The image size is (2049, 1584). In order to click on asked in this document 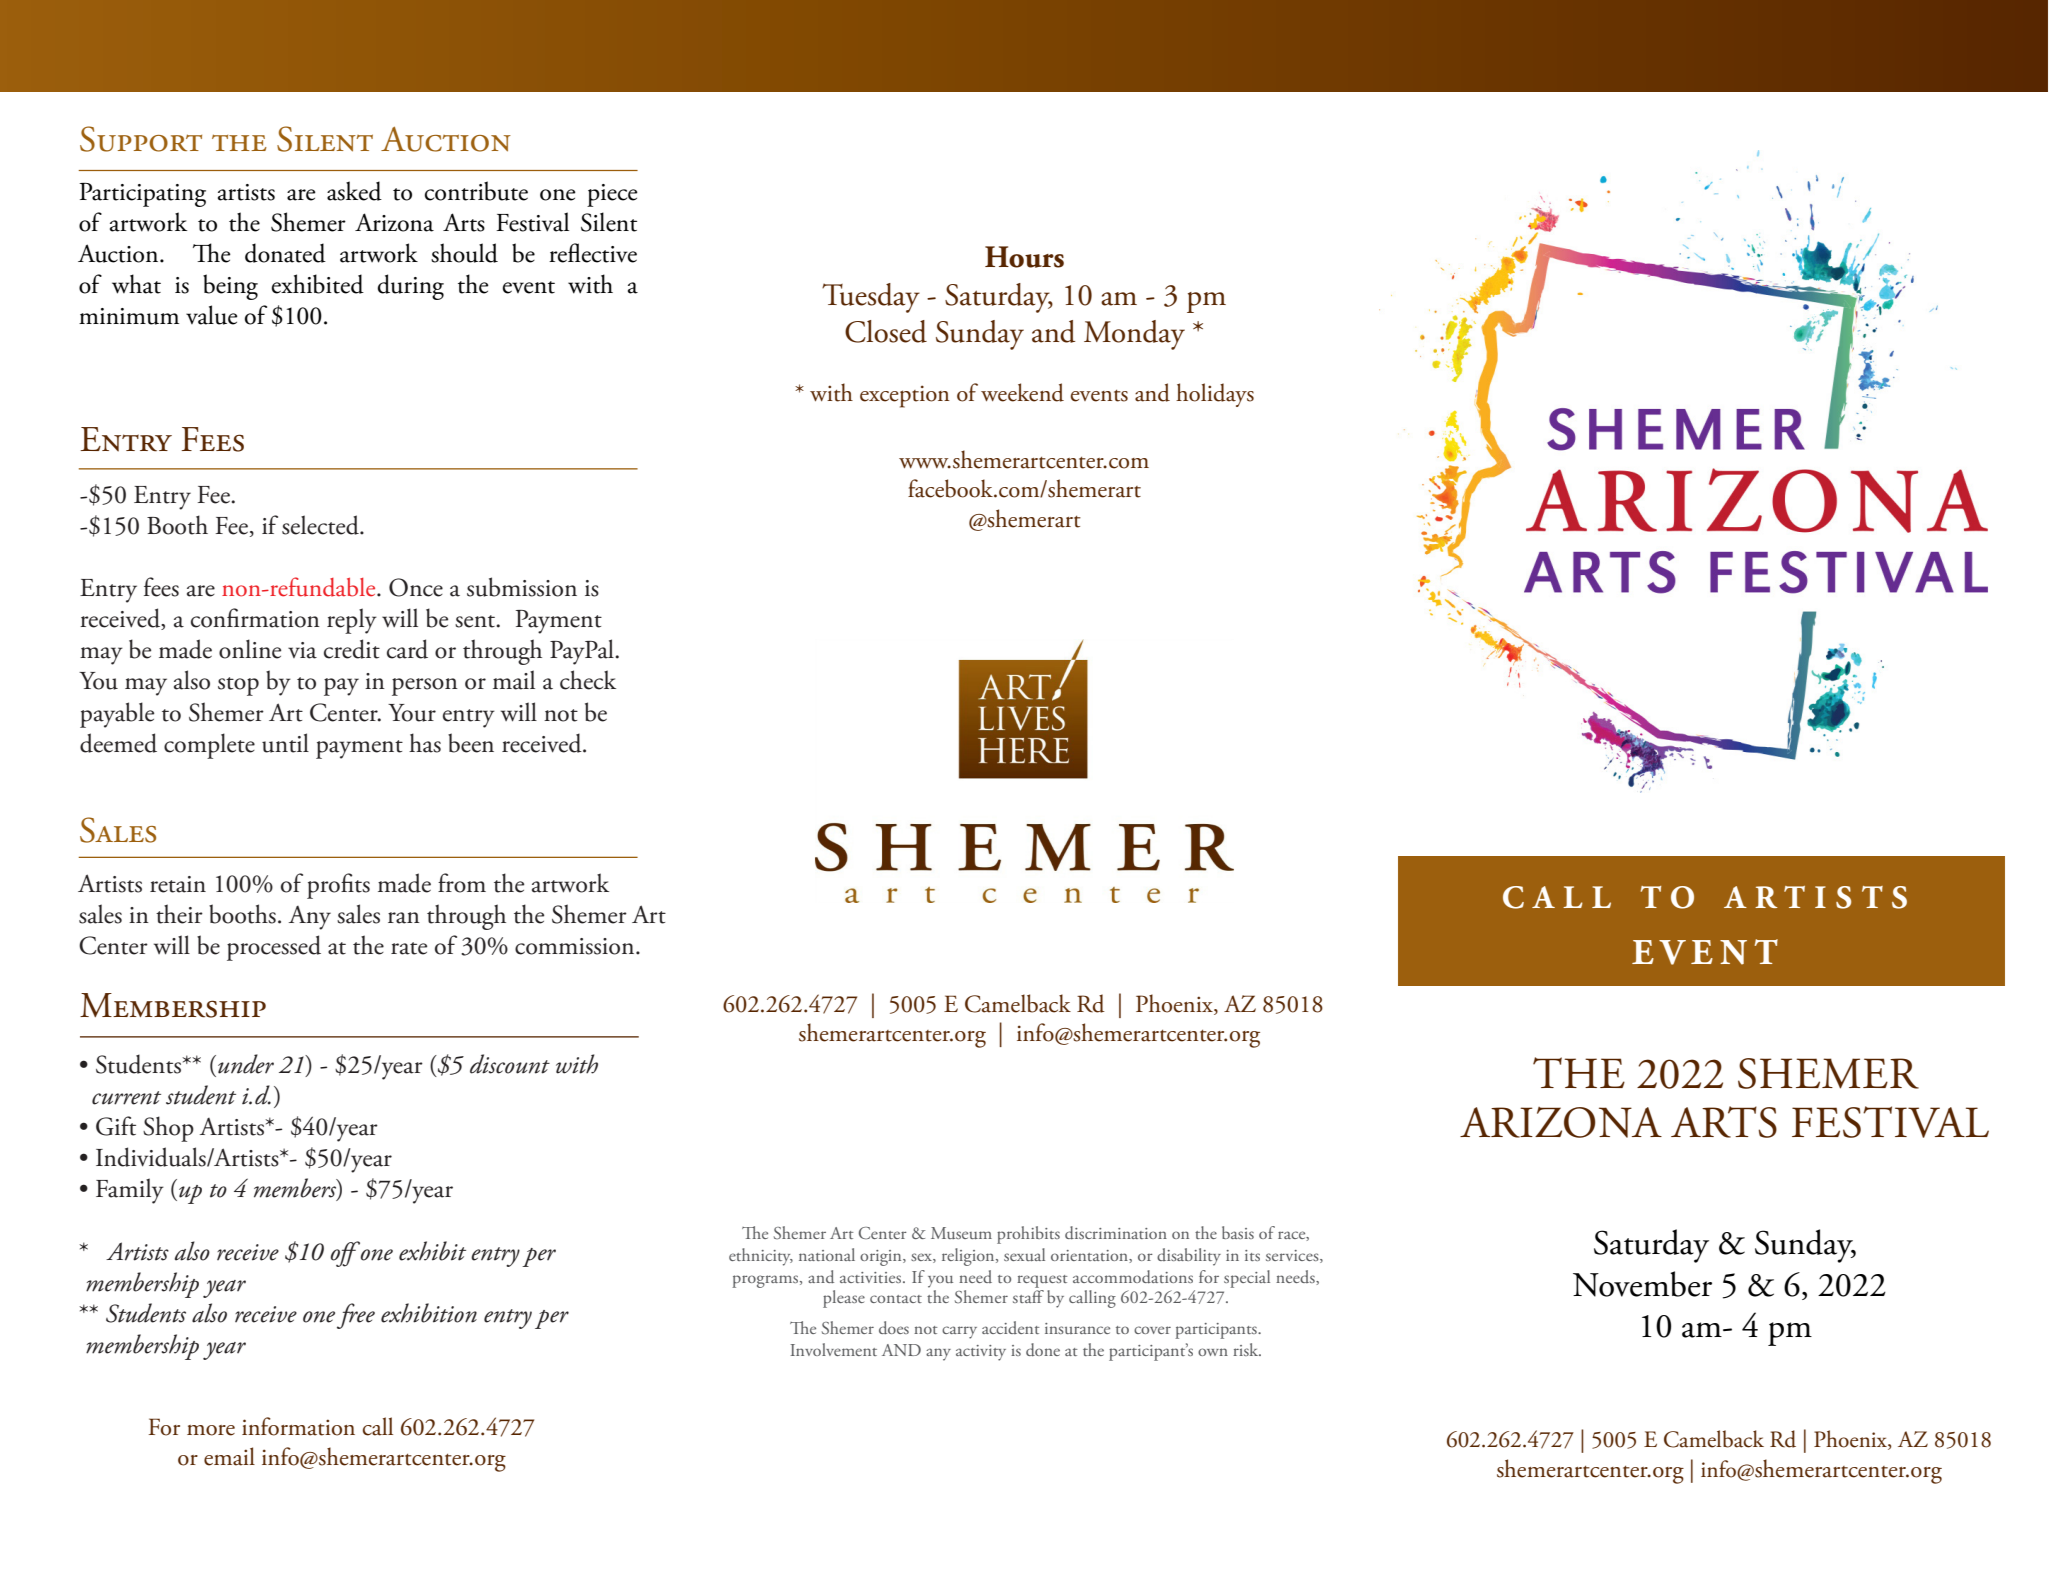, I will do `click(354, 191)`.
